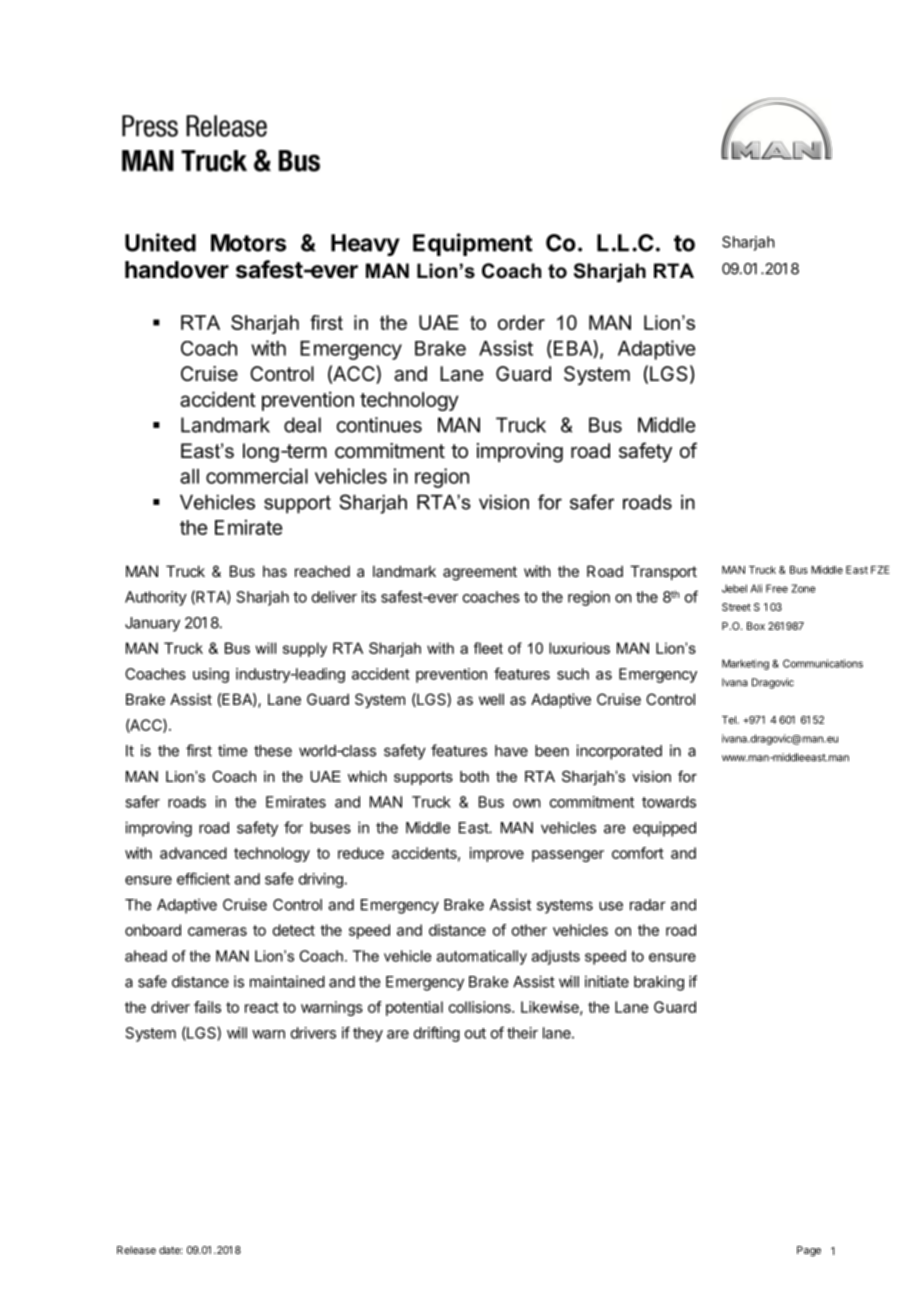 This document has height=1308, width=924. Describe the element at coordinates (521, 322) in the document. I see `order` at that location.
